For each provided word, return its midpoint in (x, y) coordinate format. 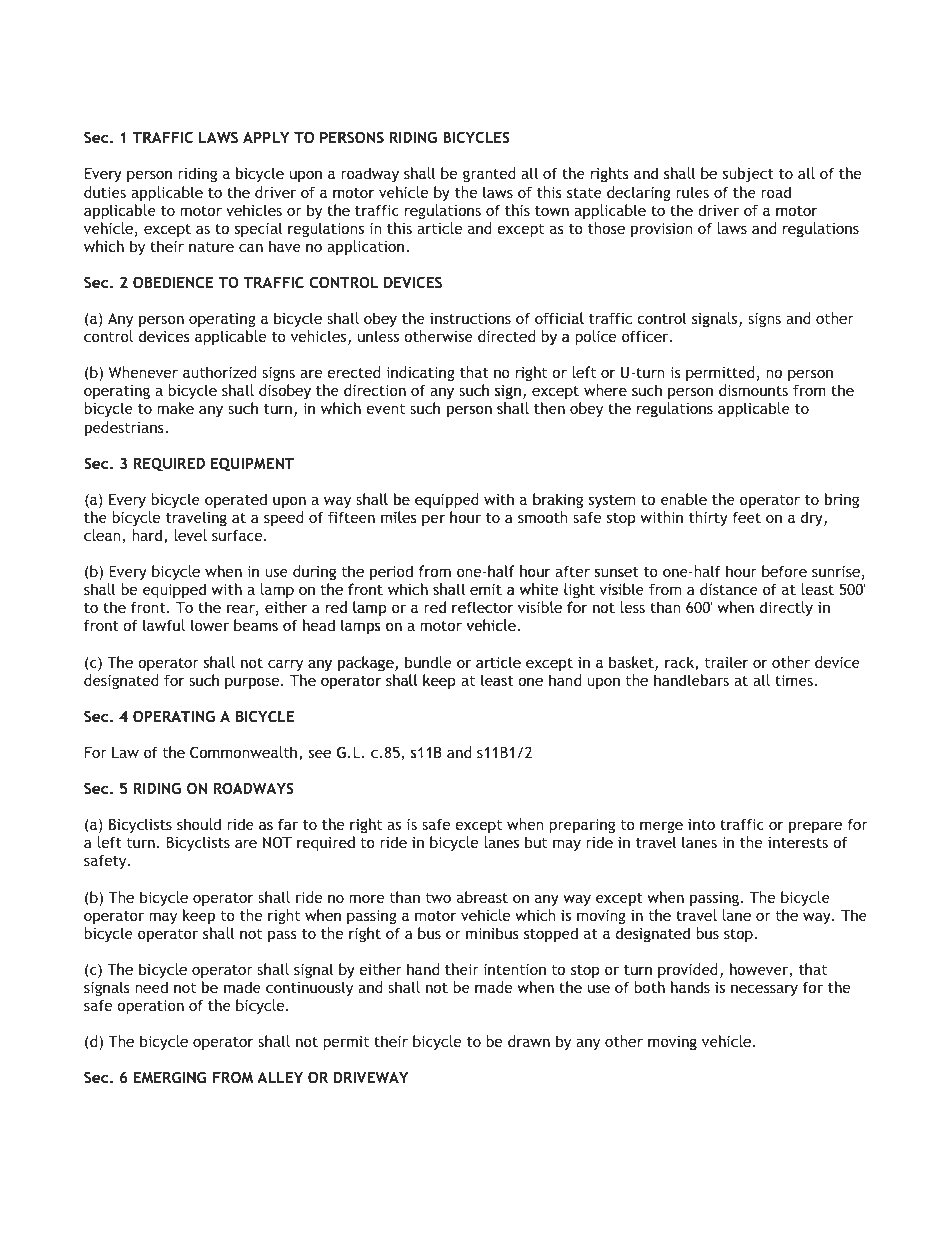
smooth (543, 517)
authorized (220, 372)
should (199, 824)
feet (746, 517)
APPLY (266, 137)
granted (489, 174)
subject (748, 174)
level (190, 535)
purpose (253, 683)
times (794, 680)
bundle (428, 662)
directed (507, 337)
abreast (482, 897)
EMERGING (170, 1077)
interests (798, 842)
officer (646, 336)
